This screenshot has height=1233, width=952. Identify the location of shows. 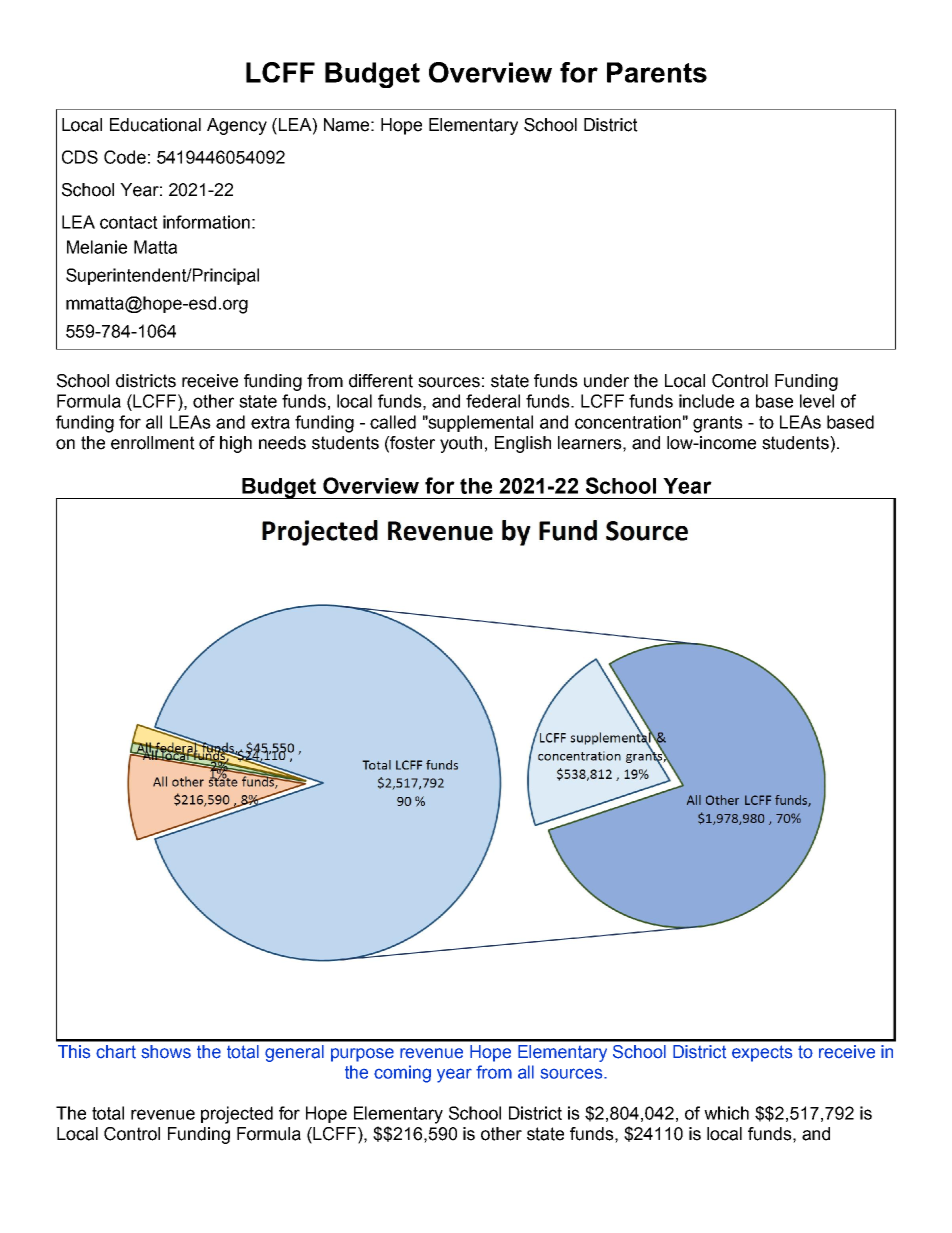
(166, 1052).
